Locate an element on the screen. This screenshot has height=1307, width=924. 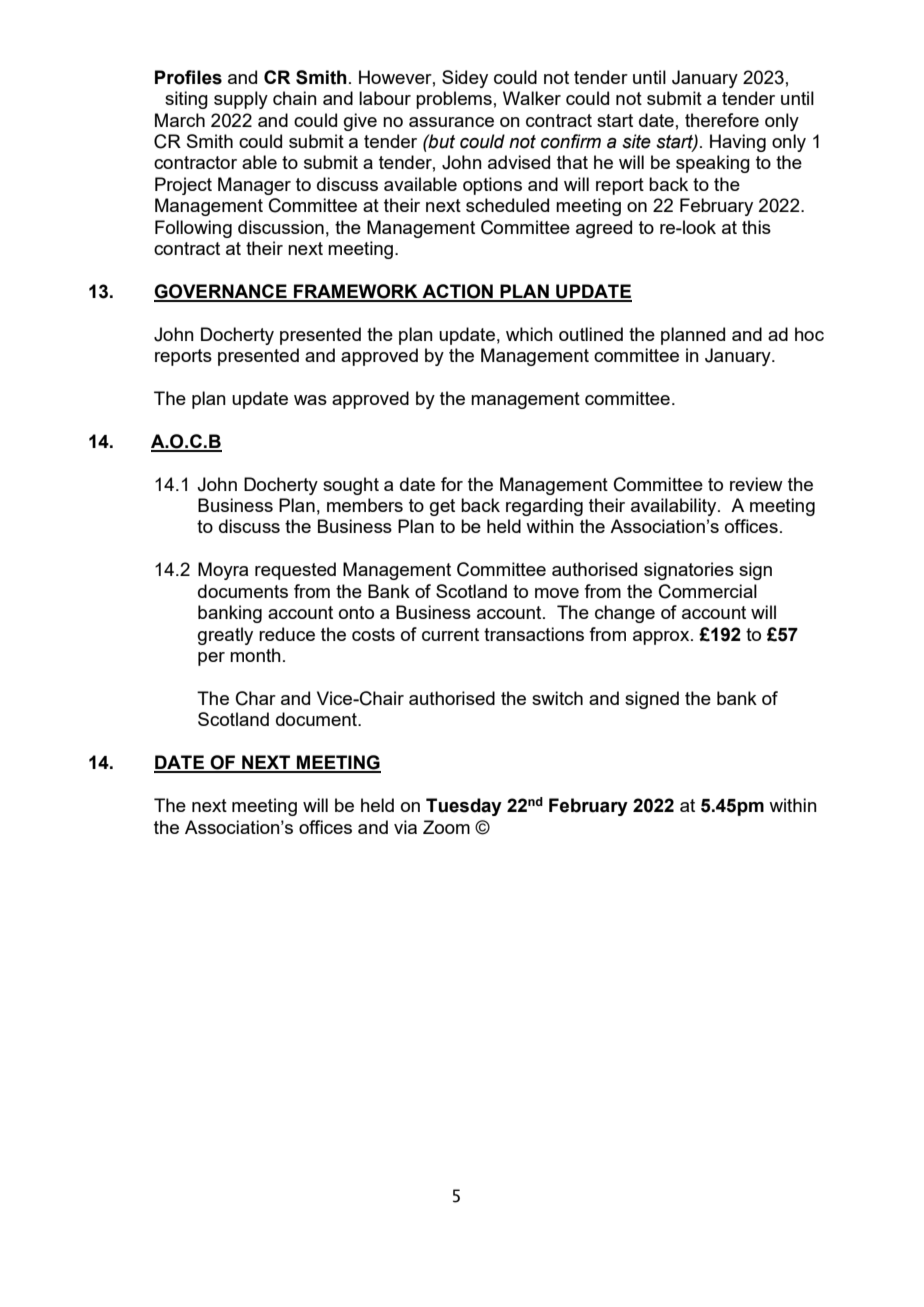
Walker is located at coordinates (532, 98).
